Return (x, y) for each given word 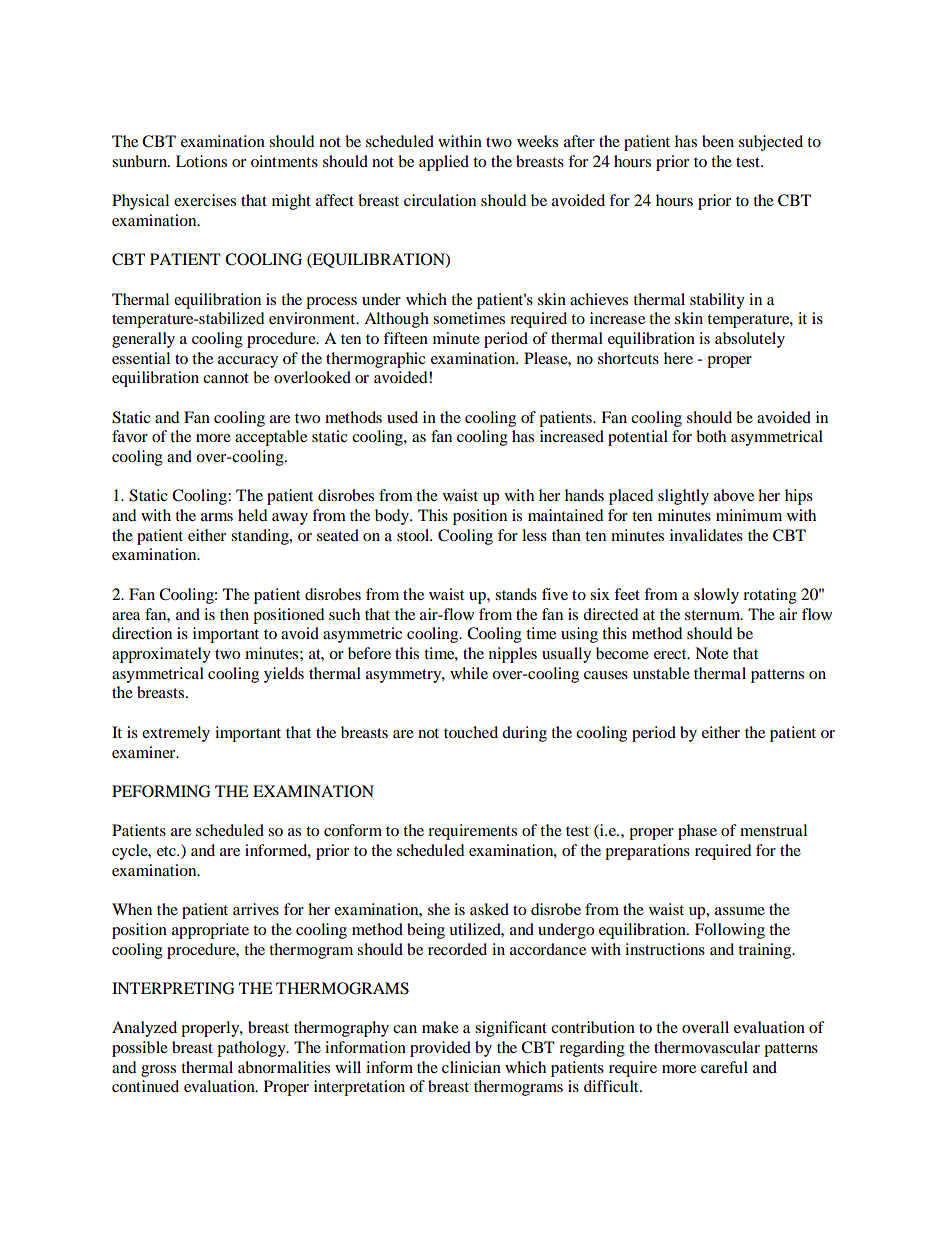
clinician (471, 1067)
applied (444, 163)
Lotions (201, 161)
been (718, 141)
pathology (252, 1049)
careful (724, 1067)
